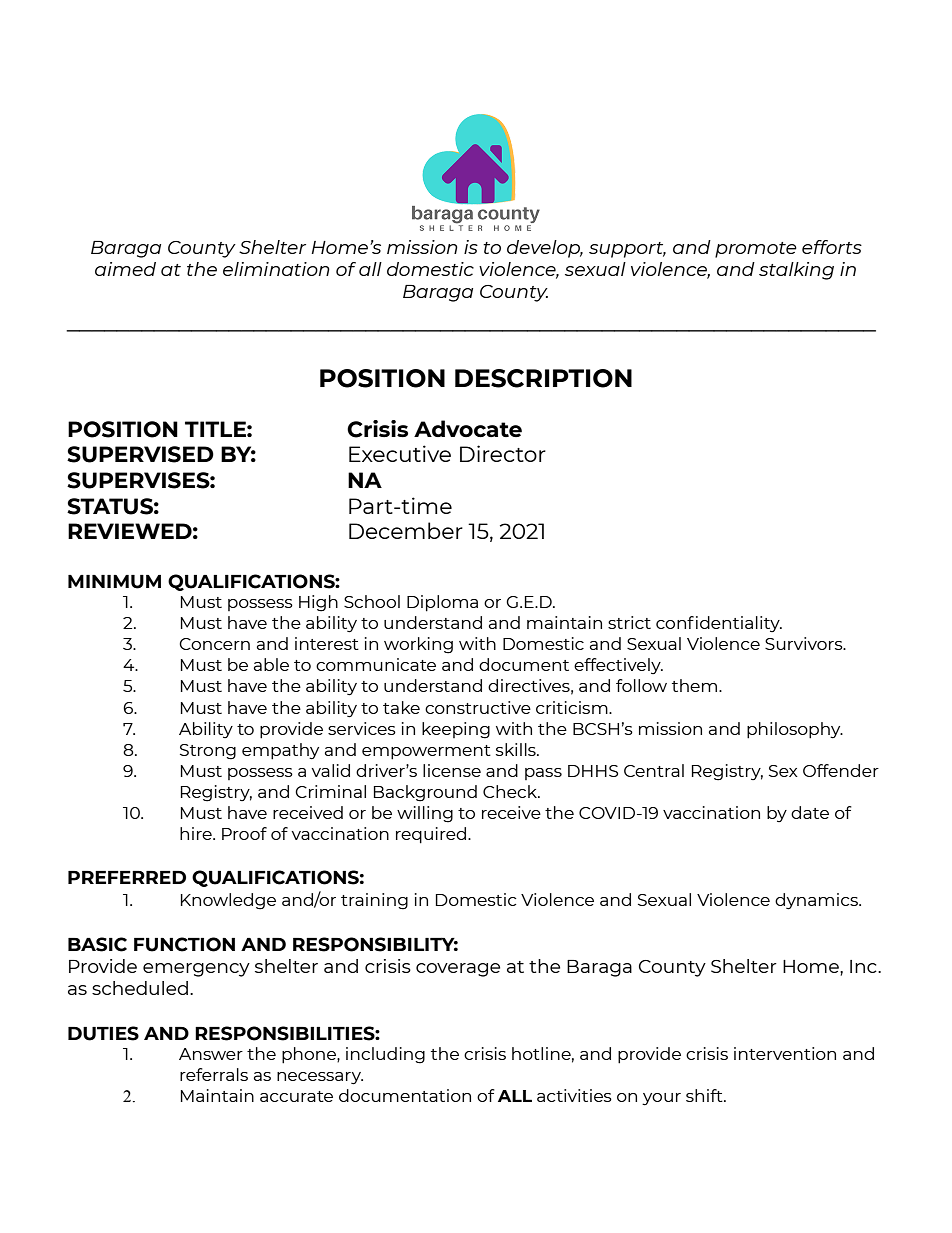 Image resolution: width=952 pixels, height=1233 pixels. I want to click on including, so click(385, 1055).
